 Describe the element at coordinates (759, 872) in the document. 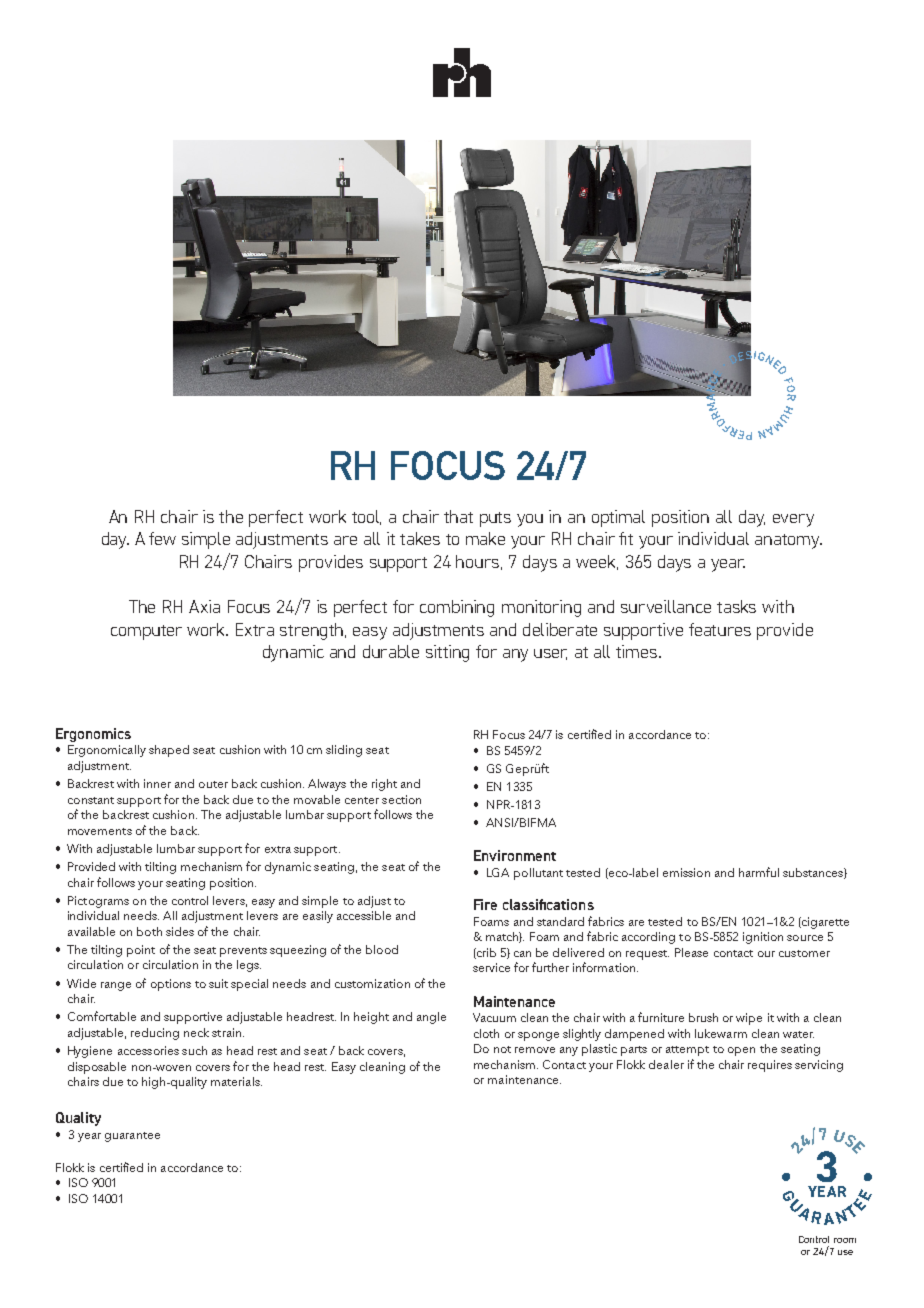

I see `harmful` at that location.
